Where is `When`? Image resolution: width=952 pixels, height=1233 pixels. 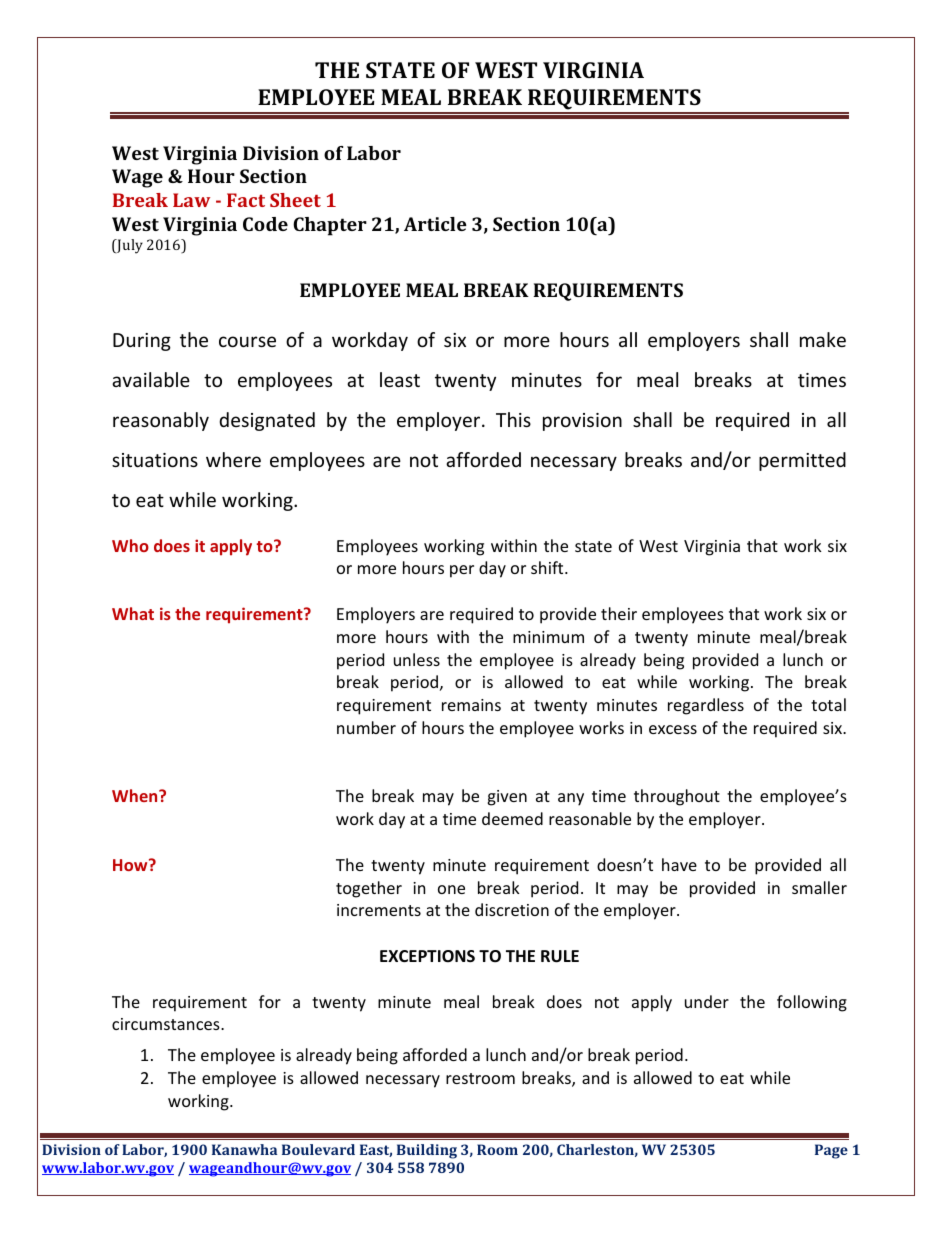
When is located at coordinates (136, 795).
